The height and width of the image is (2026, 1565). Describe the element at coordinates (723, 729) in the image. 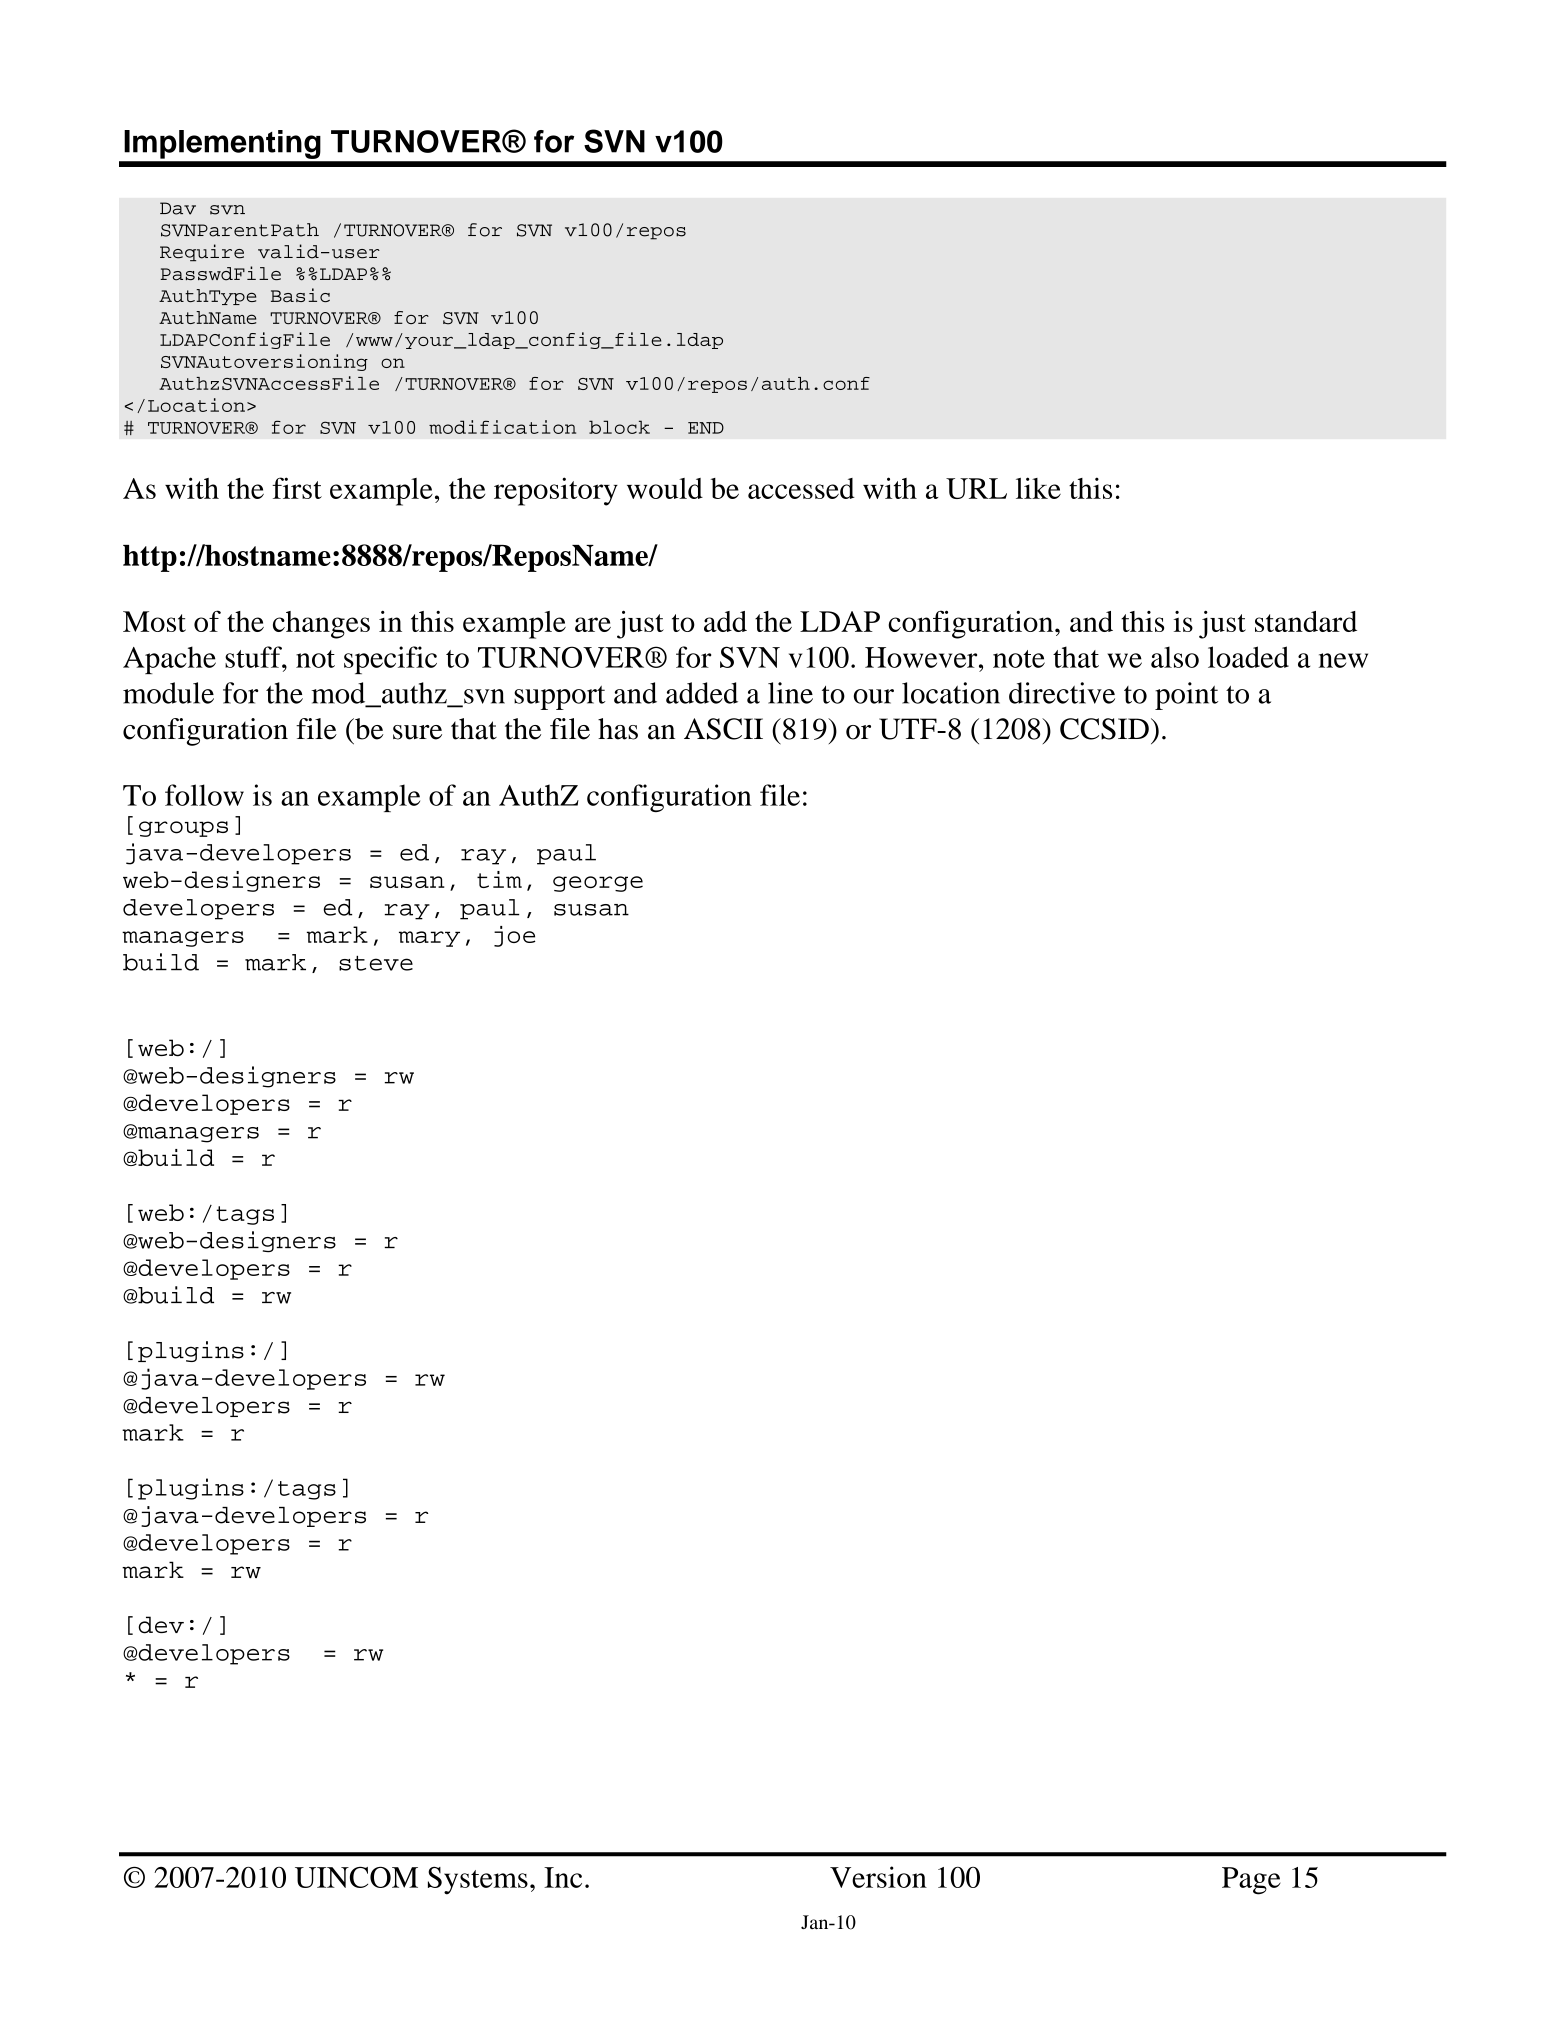

I see `ASCII` at that location.
